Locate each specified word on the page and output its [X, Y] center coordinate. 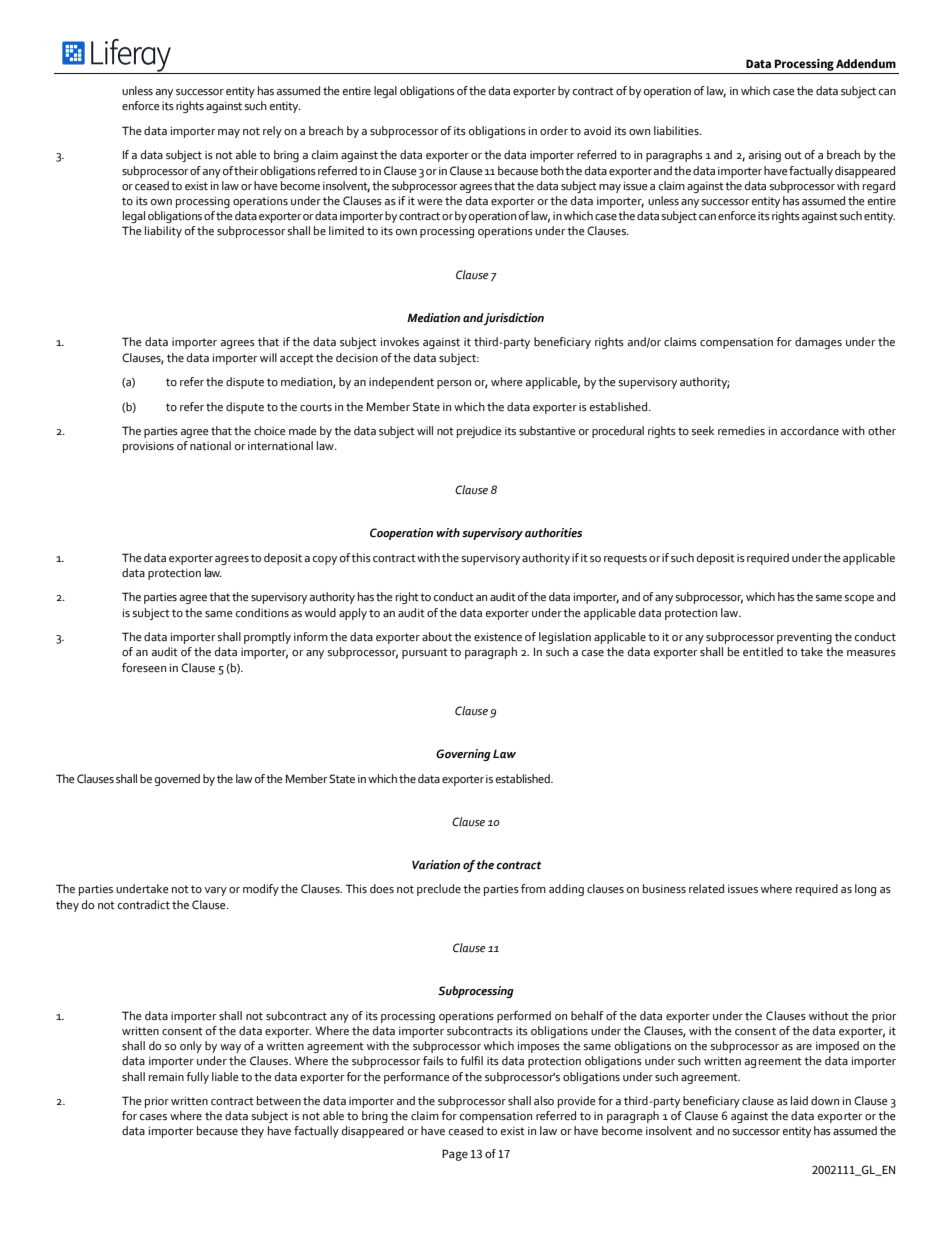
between [279, 1100]
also [544, 1100]
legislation [565, 638]
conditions [262, 613]
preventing [804, 638]
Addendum [866, 63]
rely [272, 132]
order [554, 130]
